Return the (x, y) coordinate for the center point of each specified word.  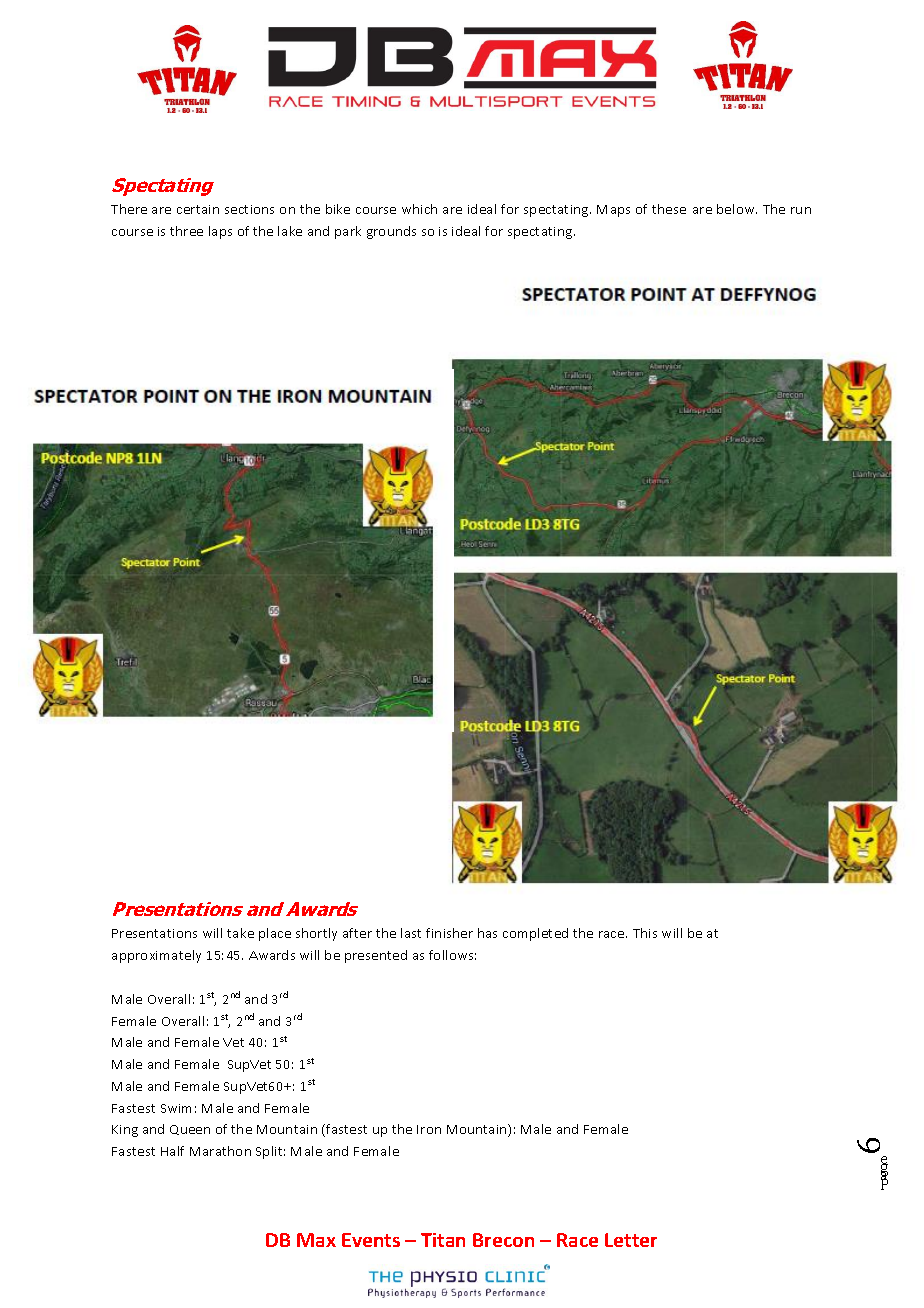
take (240, 933)
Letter (631, 1240)
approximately (156, 956)
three (186, 231)
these (669, 209)
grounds (391, 232)
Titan (443, 1240)
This (645, 933)
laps (220, 232)
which (419, 209)
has (487, 933)
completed (535, 934)
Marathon (220, 1151)
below (737, 209)
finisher (449, 933)
